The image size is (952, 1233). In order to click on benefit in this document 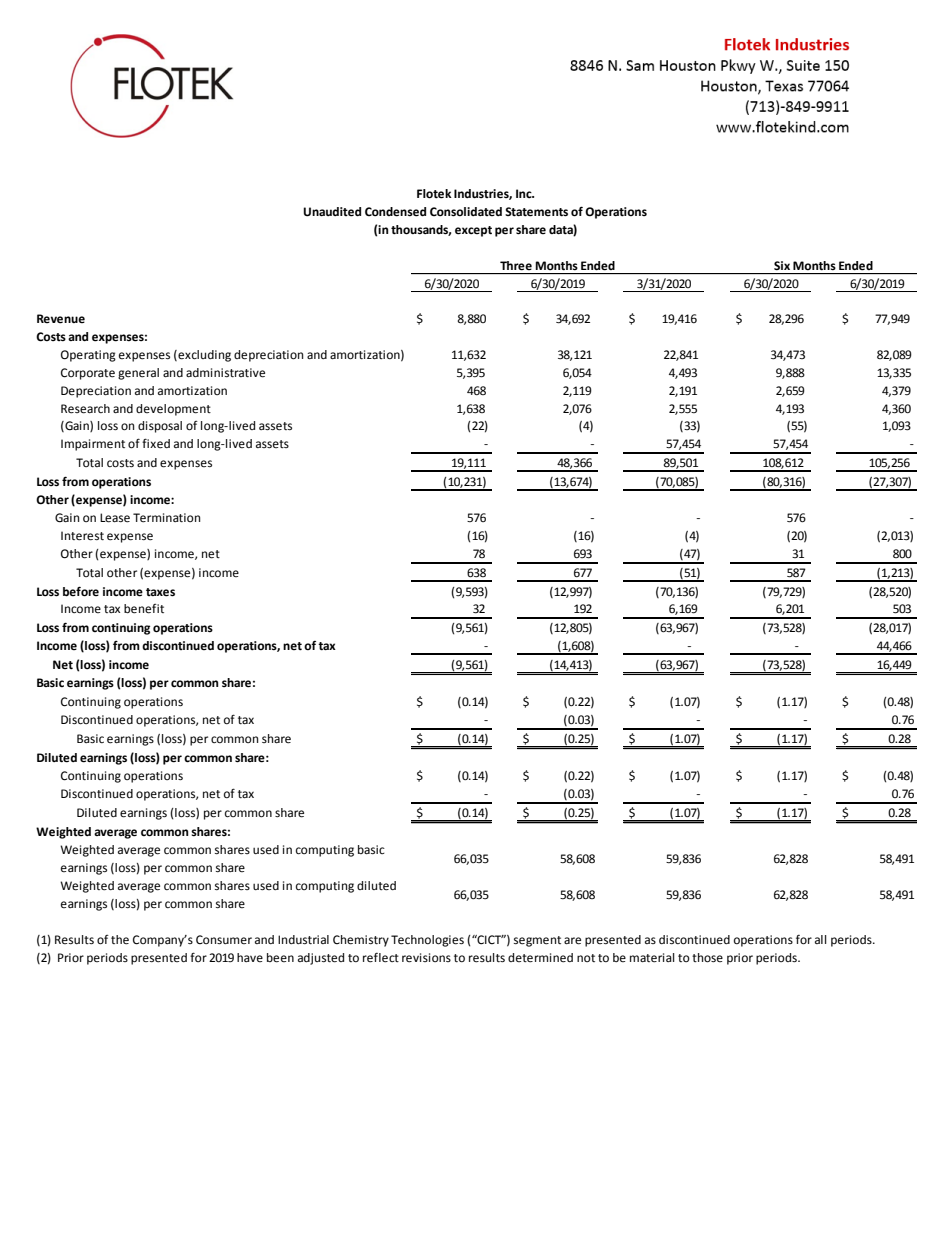, I will do `click(144, 609)`.
